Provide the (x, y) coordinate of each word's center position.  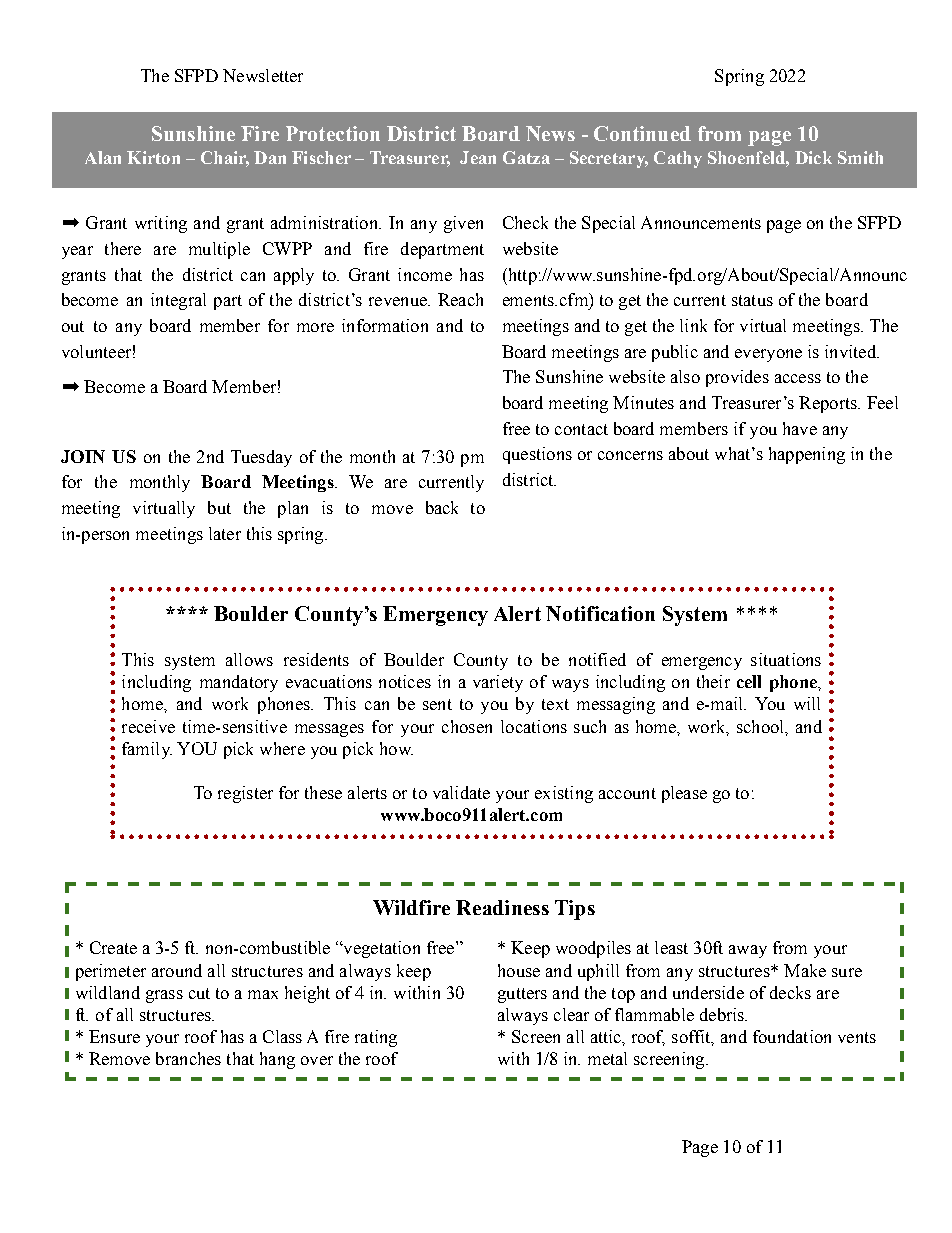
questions (537, 455)
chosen (467, 726)
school (762, 727)
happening (807, 455)
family (147, 750)
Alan (103, 157)
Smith (860, 157)
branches (188, 1058)
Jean (478, 157)
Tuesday (261, 458)
